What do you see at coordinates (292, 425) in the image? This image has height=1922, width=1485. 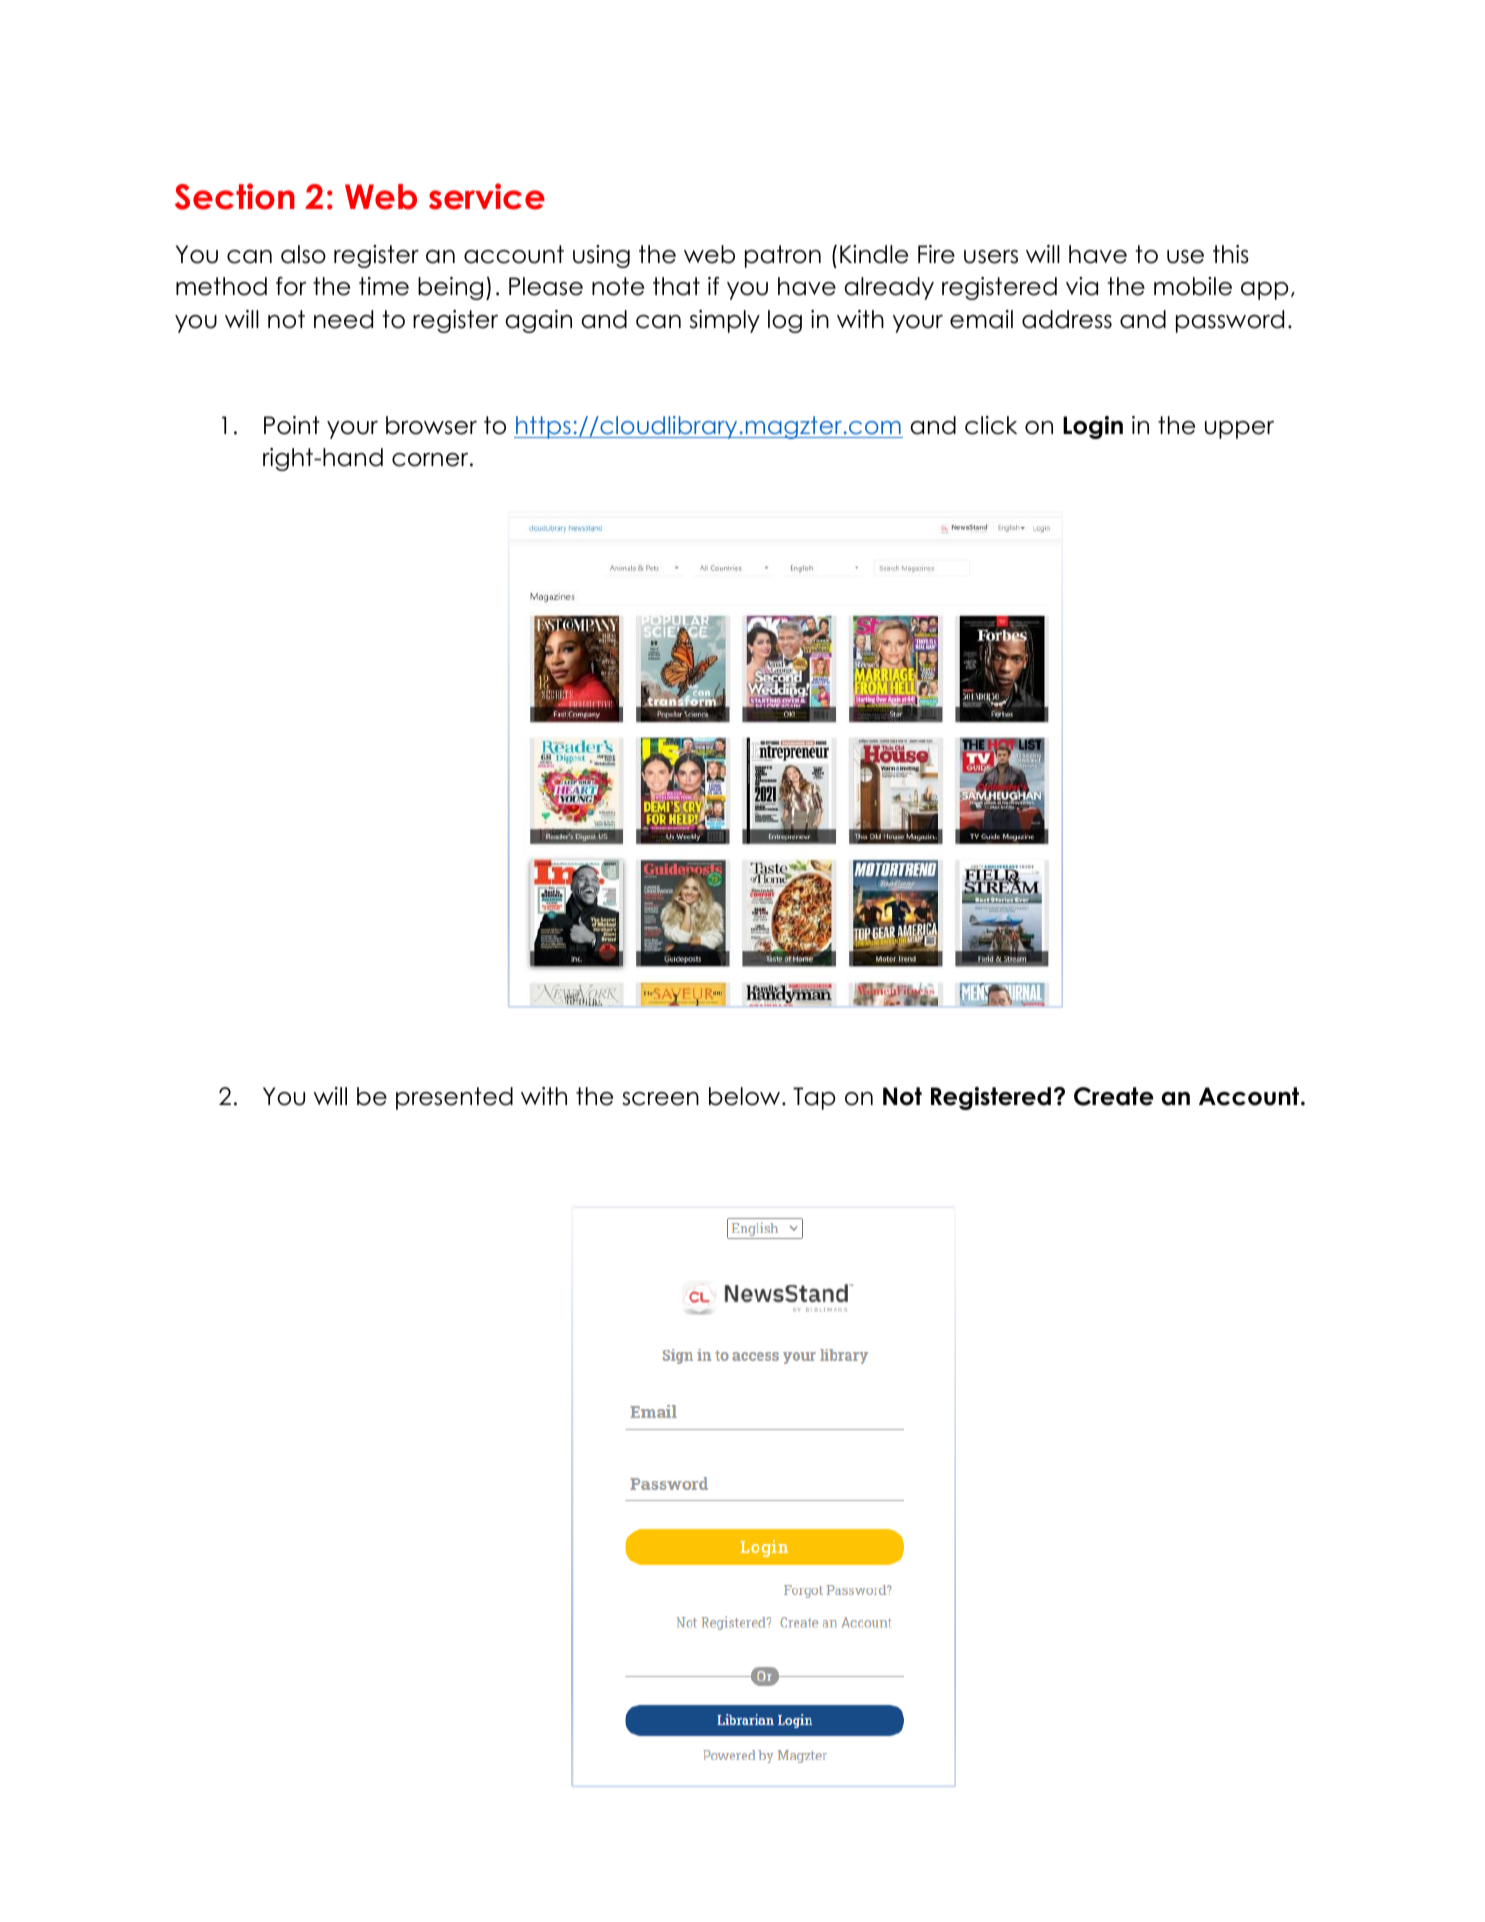 I see `Point` at bounding box center [292, 425].
